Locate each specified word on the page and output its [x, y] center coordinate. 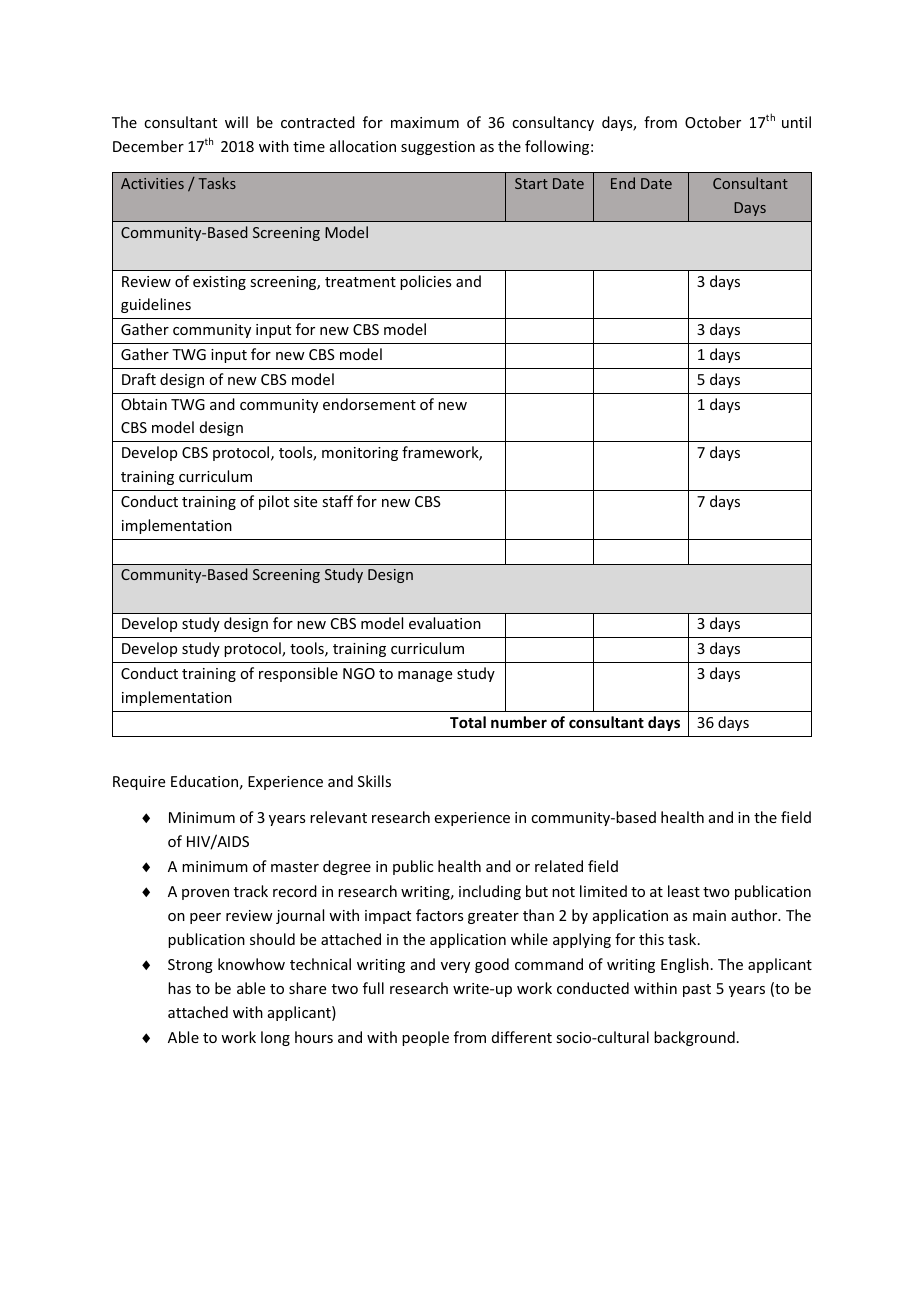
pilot [274, 502]
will [236, 122]
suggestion [438, 148]
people [425, 1038]
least [684, 891]
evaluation [445, 623]
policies [425, 282]
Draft [139, 379]
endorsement [369, 404]
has [179, 988]
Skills [374, 781]
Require [139, 783]
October [713, 122]
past [697, 990]
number [519, 722]
